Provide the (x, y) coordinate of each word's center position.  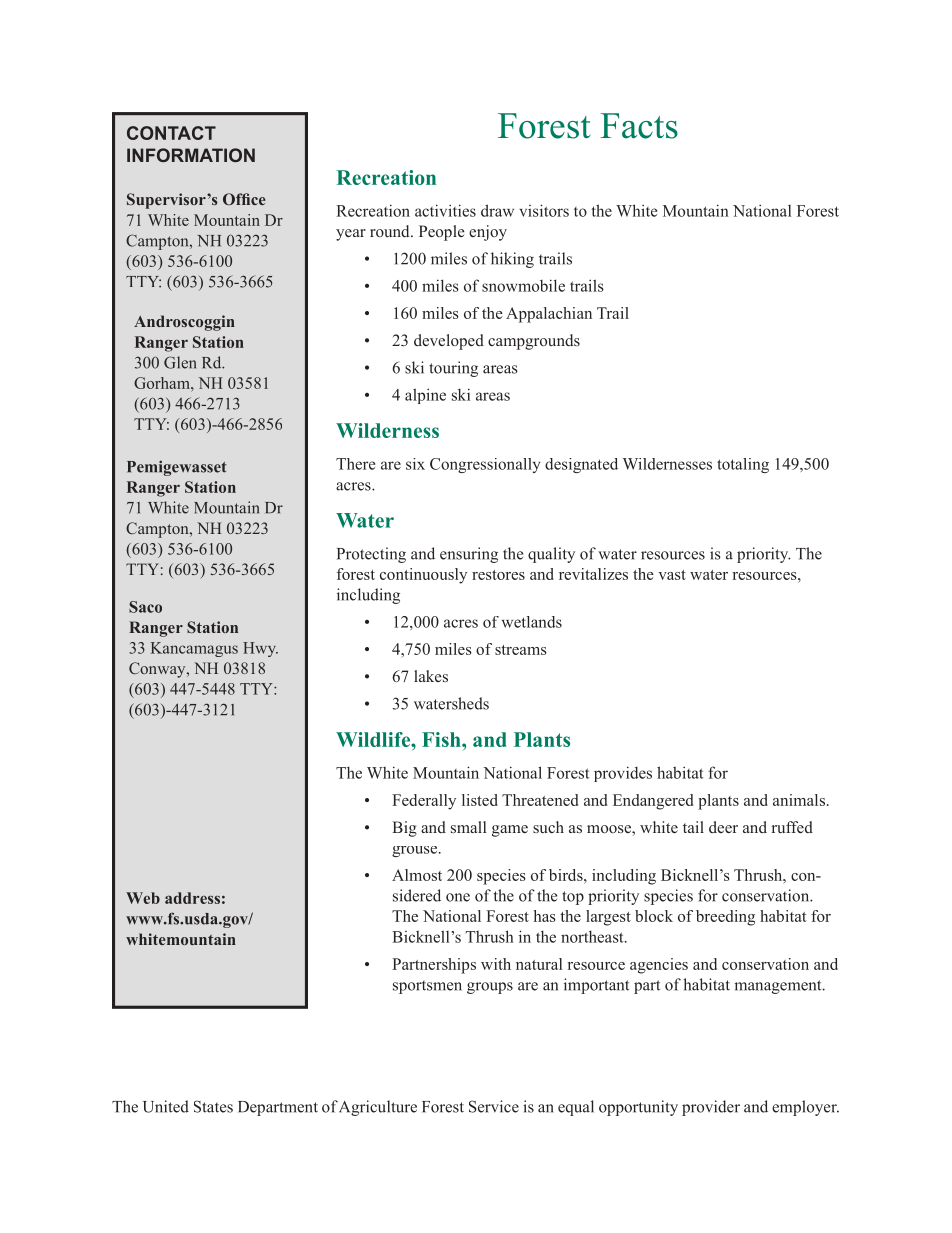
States (213, 1106)
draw (497, 210)
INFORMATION (191, 155)
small (468, 827)
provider (711, 1108)
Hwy (260, 649)
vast (672, 575)
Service (494, 1106)
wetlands (532, 622)
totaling (743, 465)
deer (723, 827)
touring (453, 369)
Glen (180, 362)
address (192, 898)
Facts (639, 126)
